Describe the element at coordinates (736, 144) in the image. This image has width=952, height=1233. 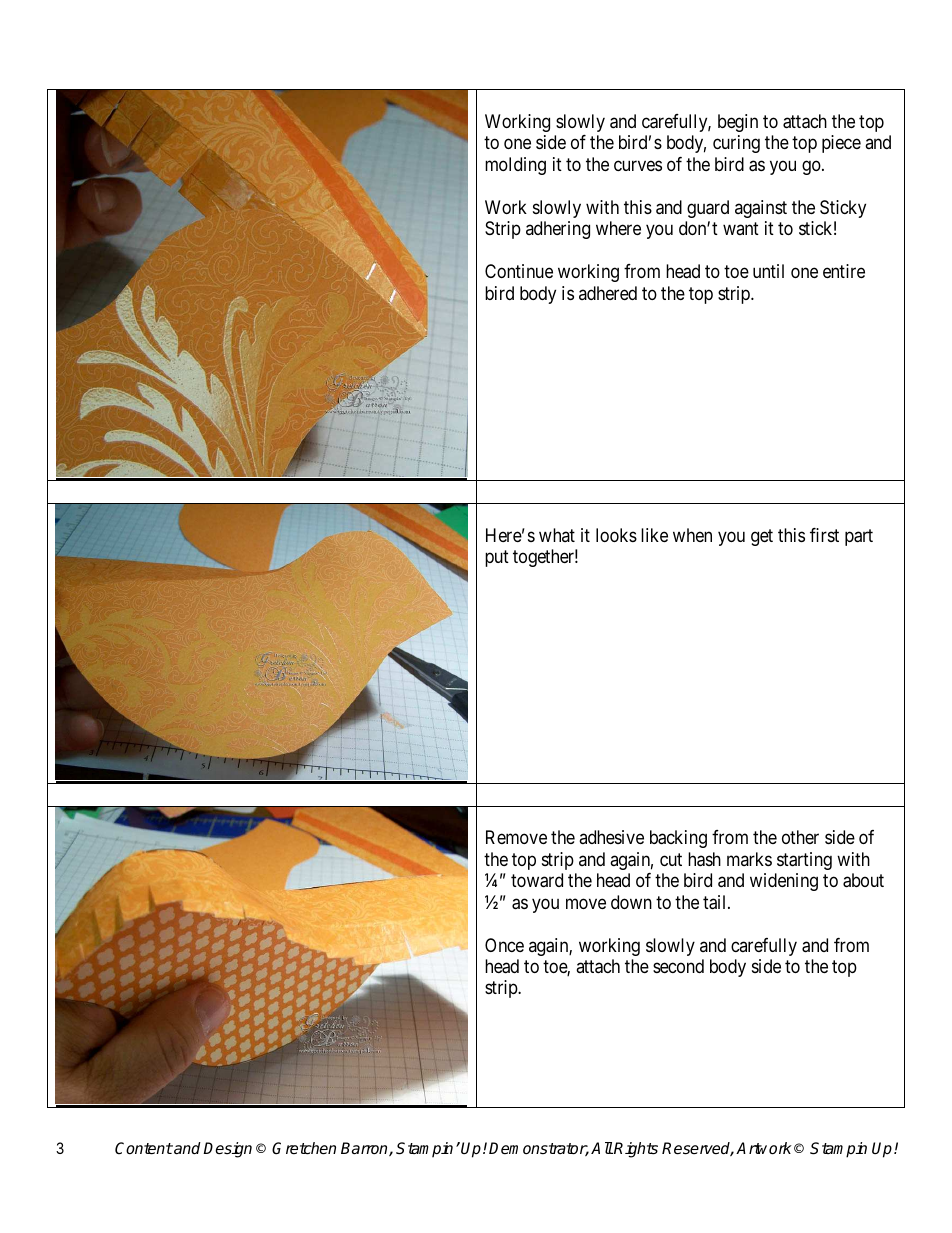
I see `curing` at that location.
